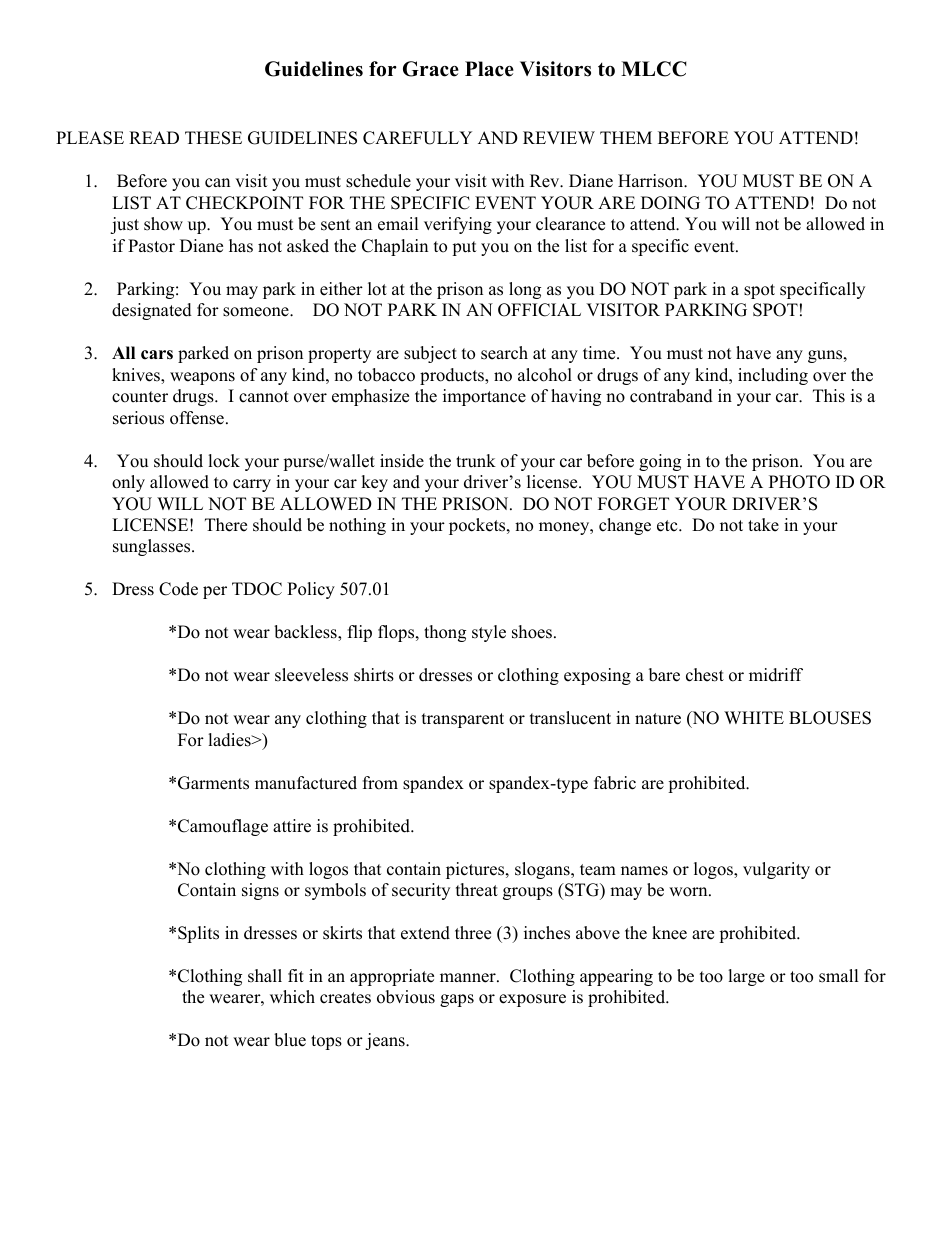  Describe the element at coordinates (763, 525) in the page. I see `take` at that location.
